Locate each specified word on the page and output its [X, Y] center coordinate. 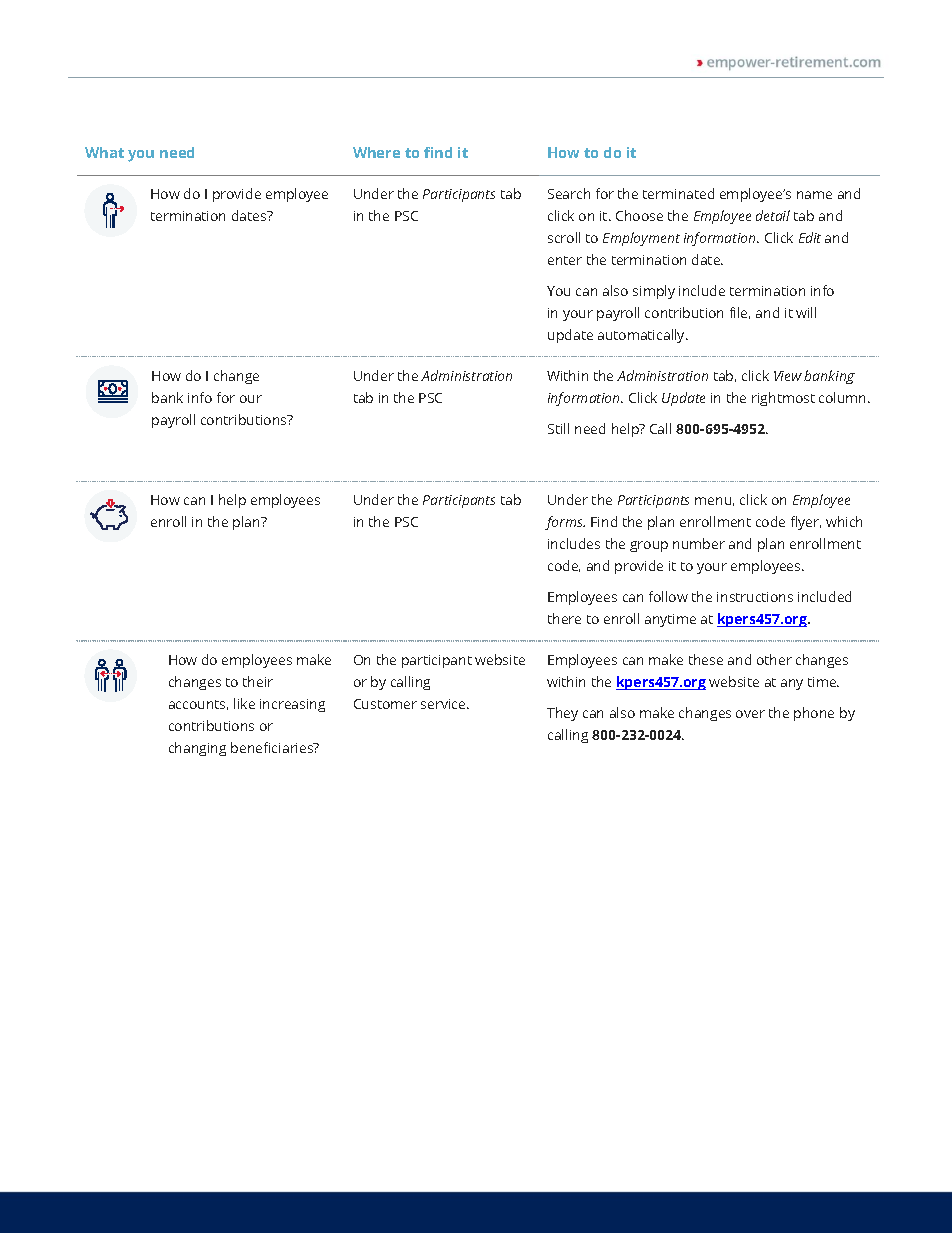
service [444, 704]
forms [565, 523]
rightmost [783, 399]
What [104, 152]
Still [558, 428]
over [750, 714]
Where [376, 152]
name [814, 195]
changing [197, 749]
